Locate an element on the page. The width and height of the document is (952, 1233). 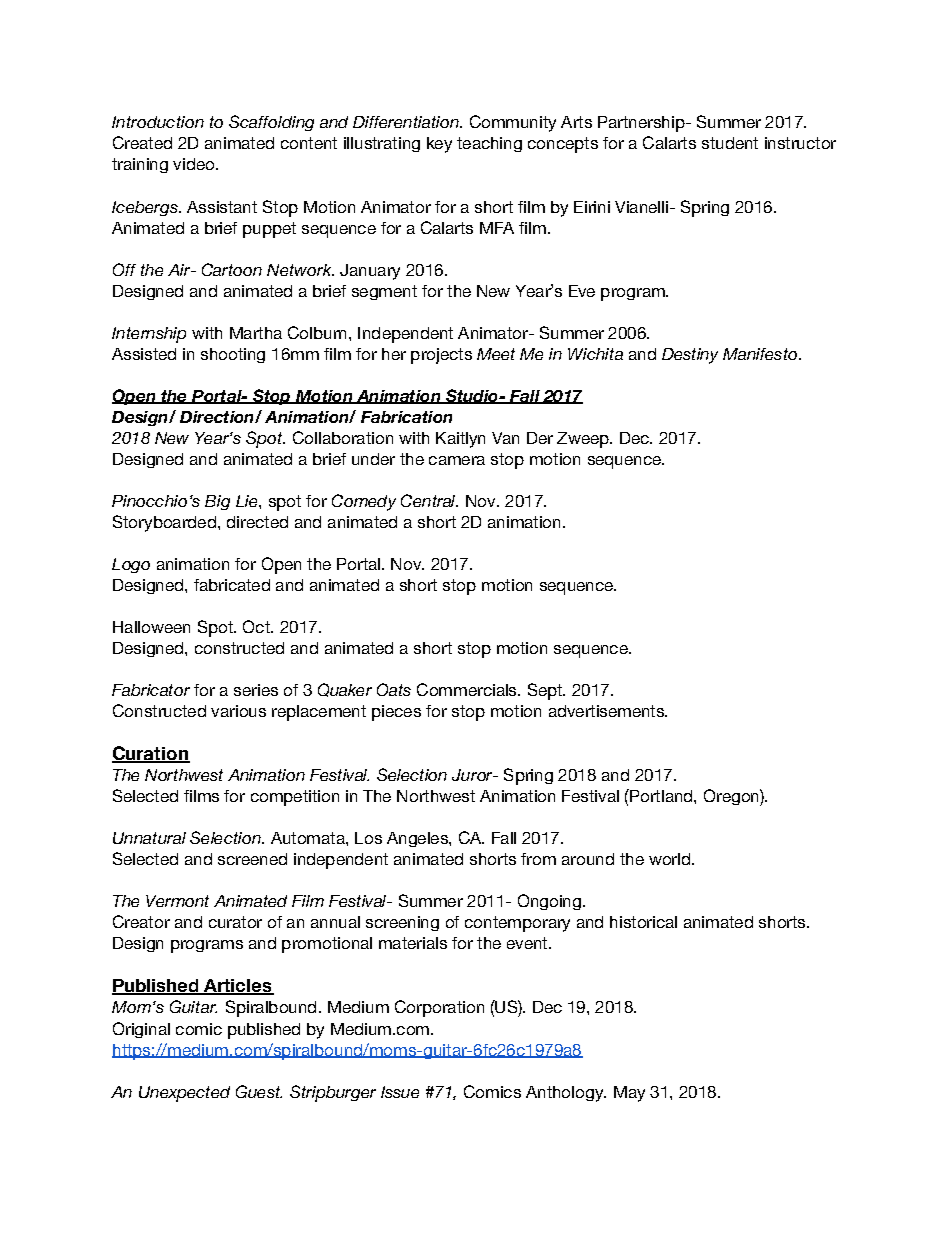
advertisements is located at coordinates (607, 711).
